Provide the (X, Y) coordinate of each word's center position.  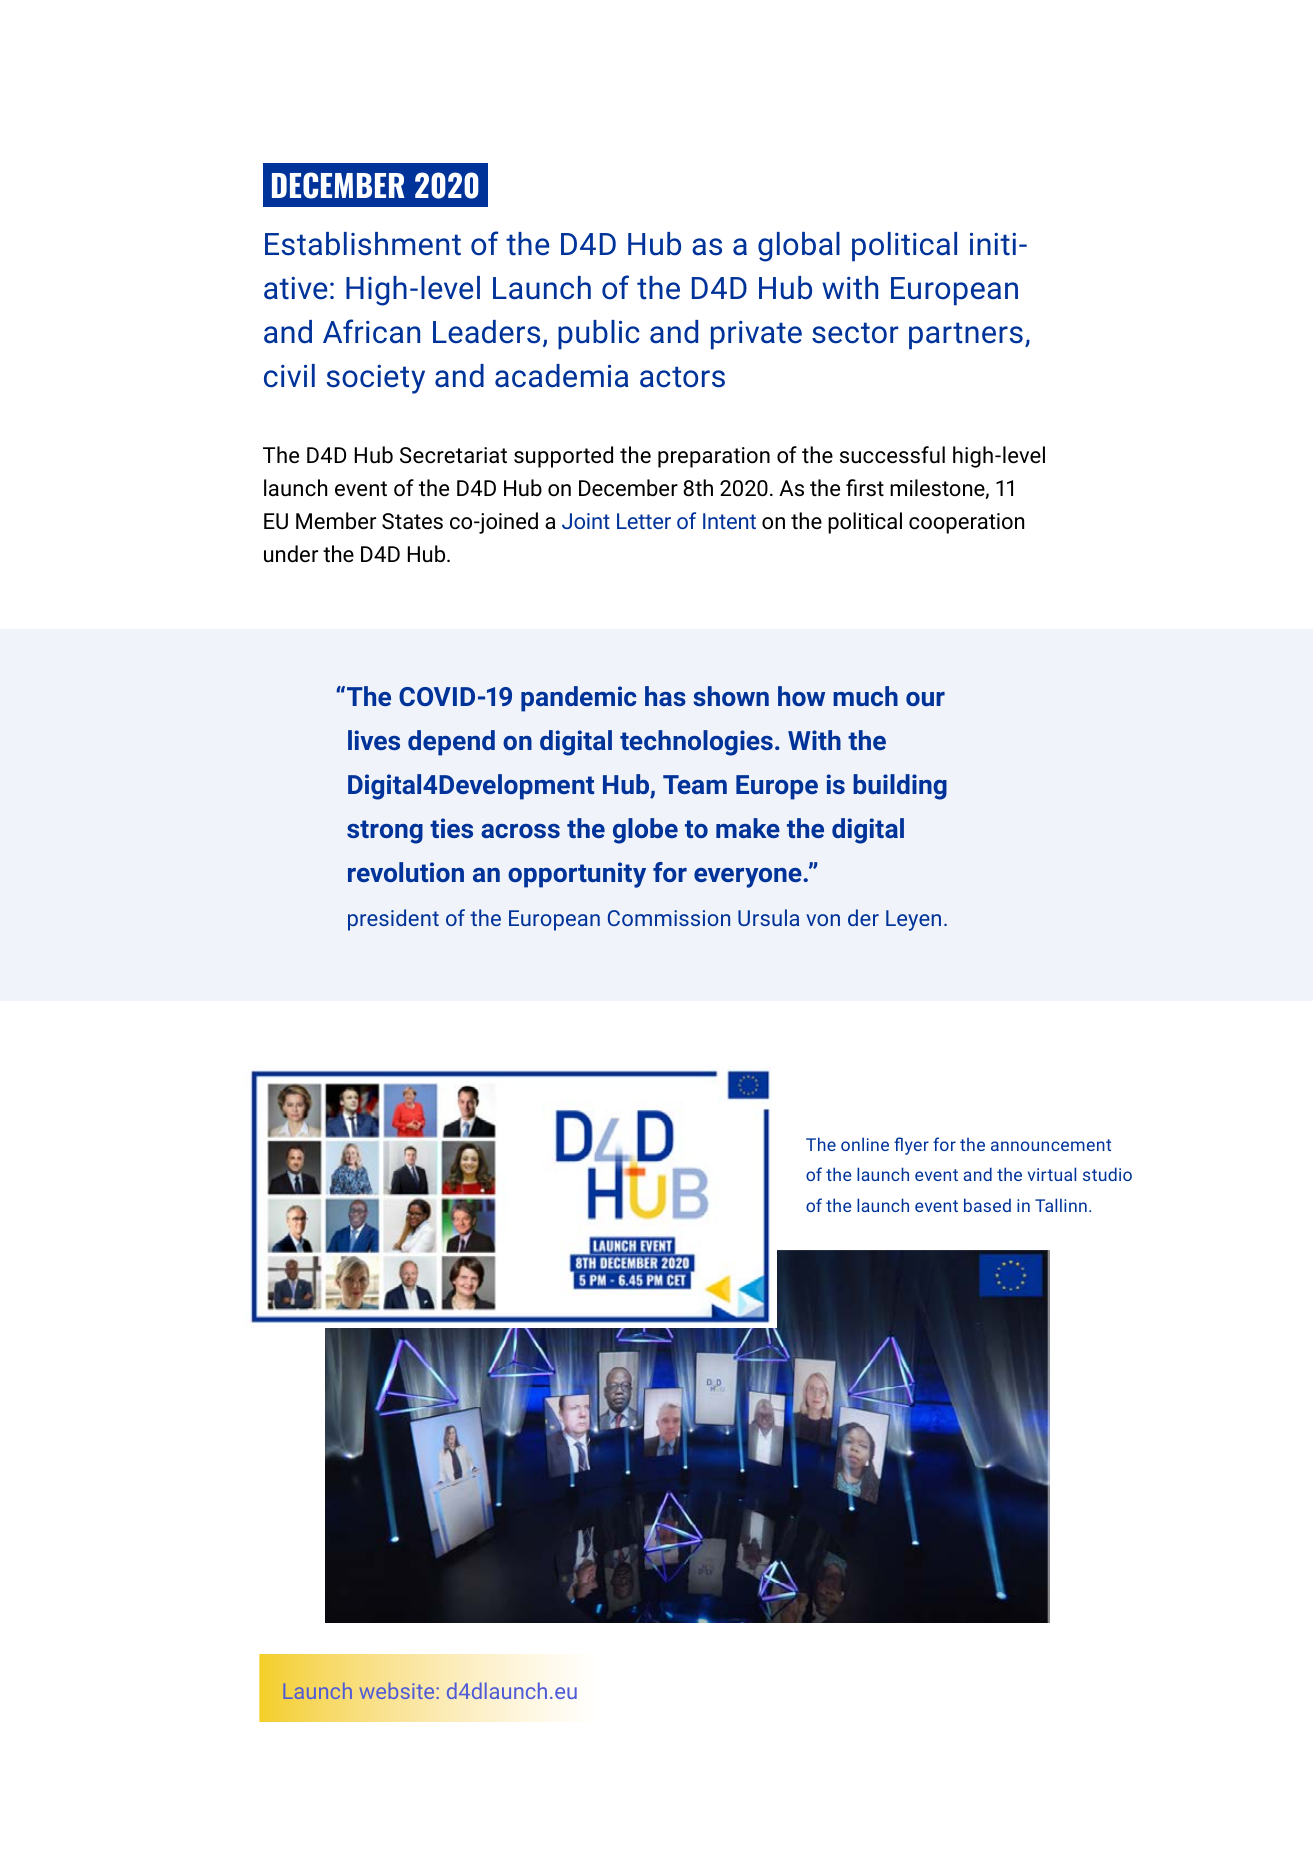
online (865, 1144)
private (756, 335)
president (393, 920)
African (371, 331)
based (987, 1205)
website (397, 1691)
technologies (696, 743)
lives (374, 740)
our (925, 699)
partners (966, 336)
